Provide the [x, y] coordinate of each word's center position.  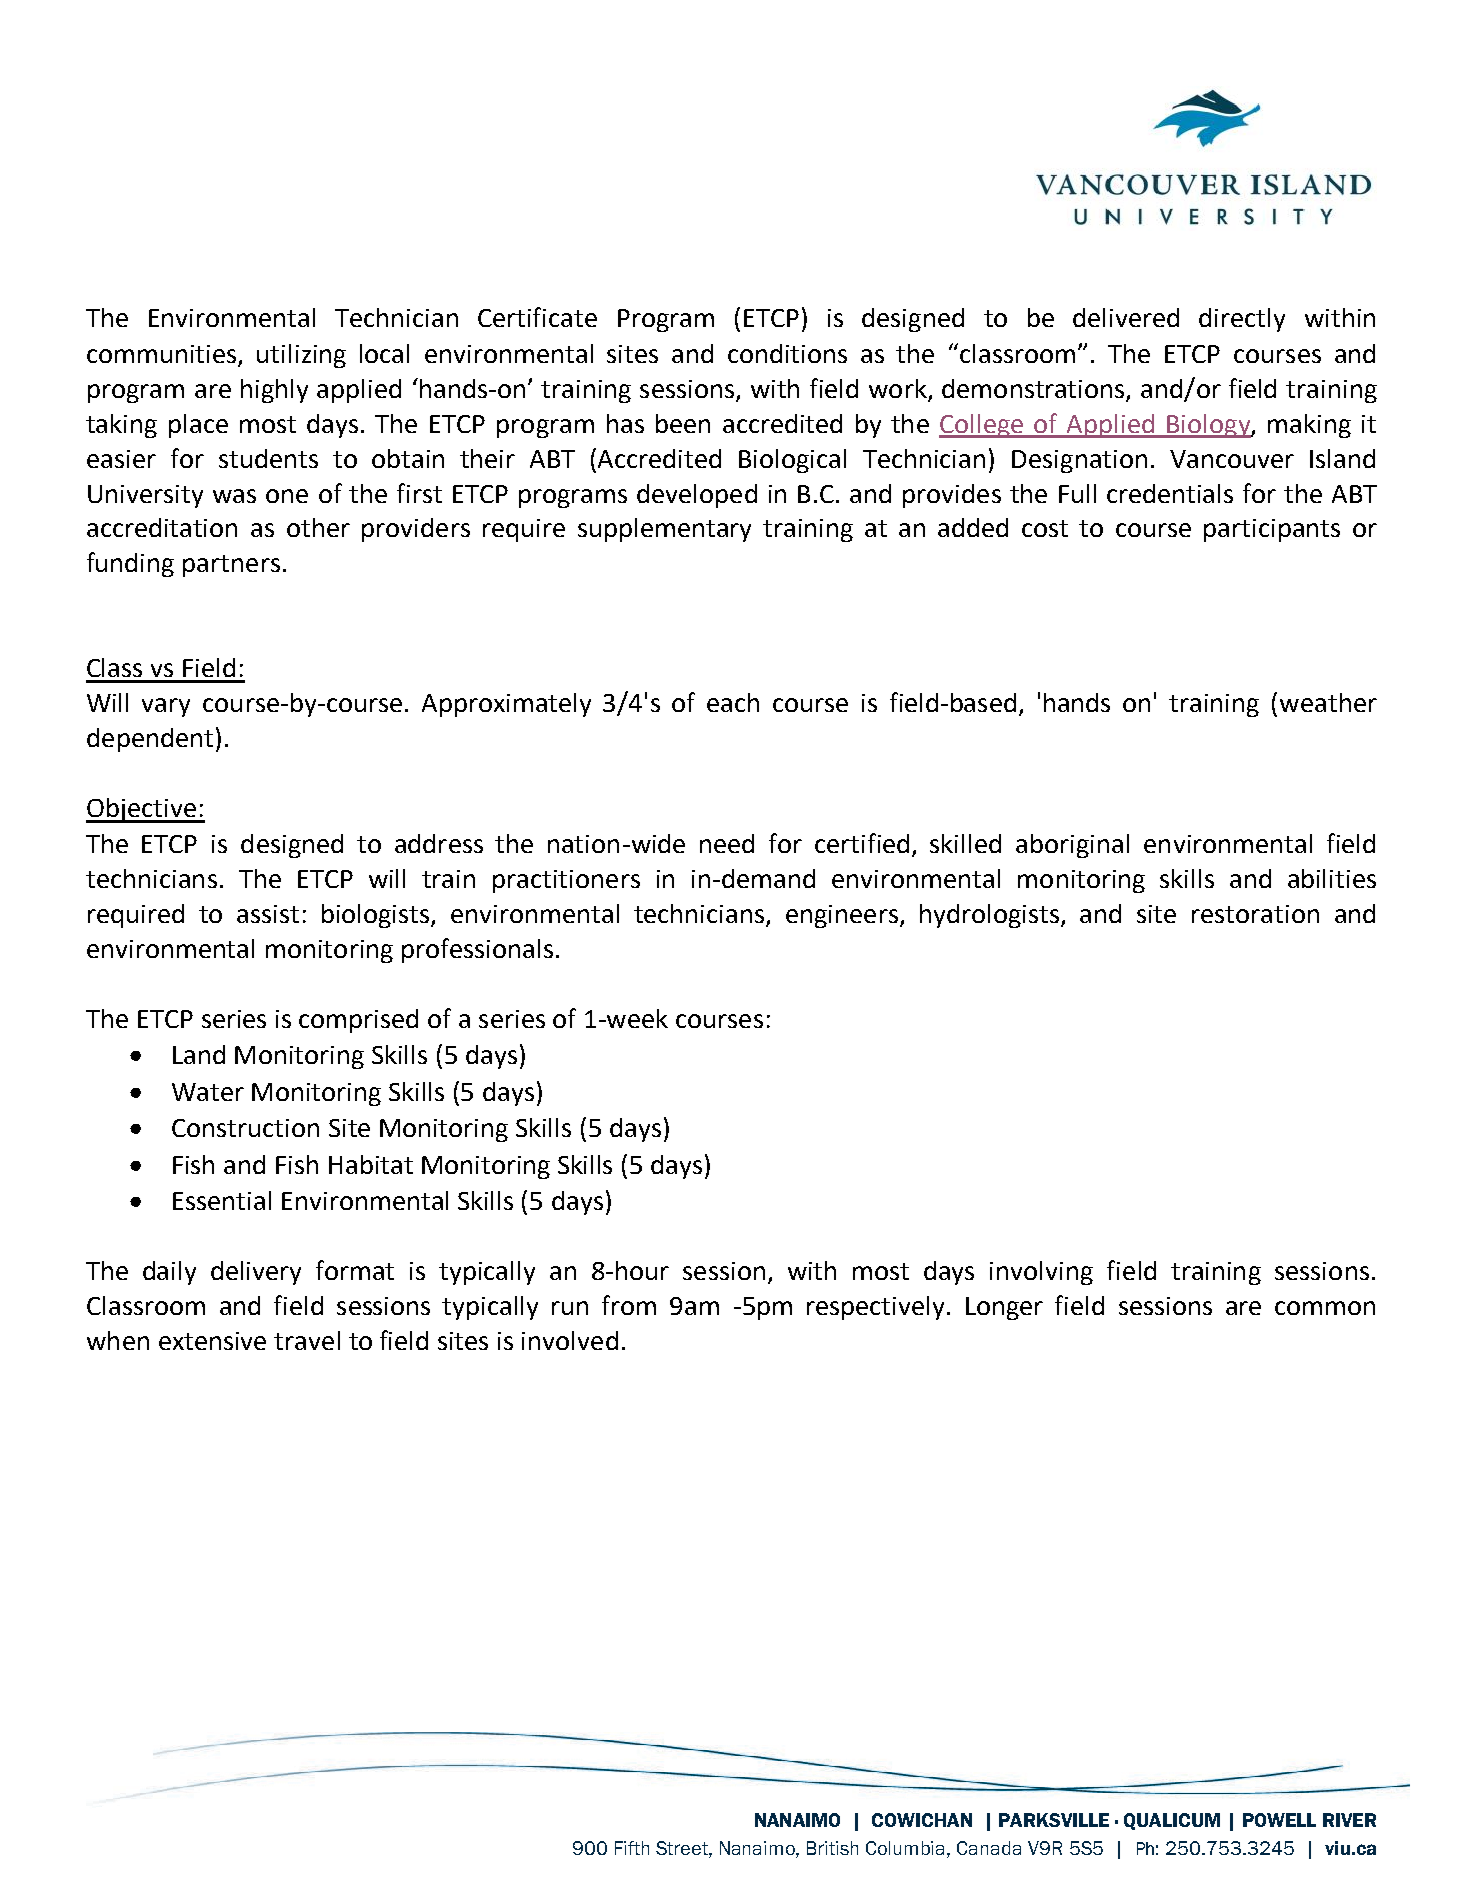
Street [683, 1848]
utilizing [301, 356]
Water [208, 1092]
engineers [842, 916]
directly [1242, 320]
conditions [787, 353]
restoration [1255, 914]
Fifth [632, 1848]
